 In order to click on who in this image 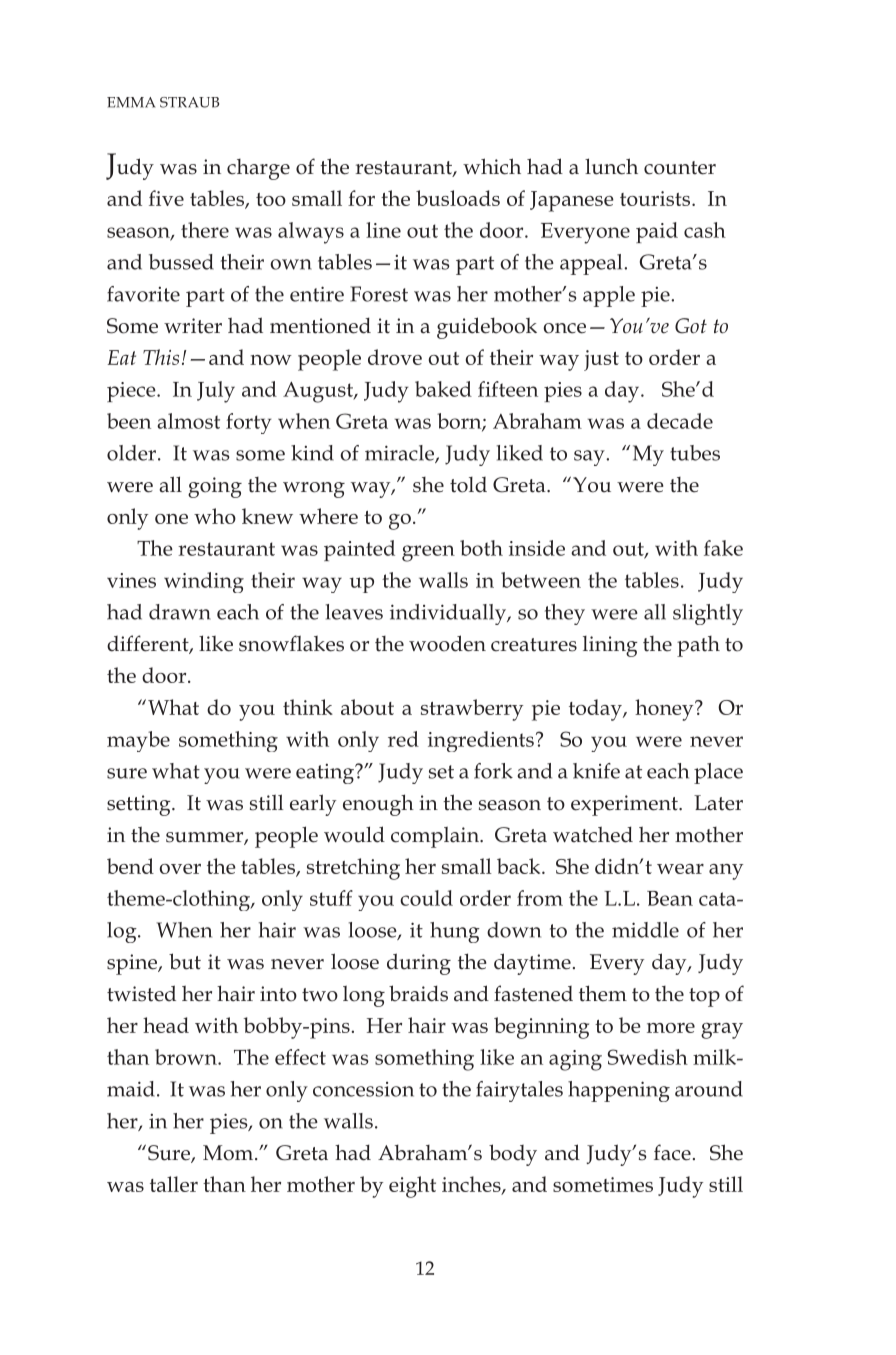, I will do `click(215, 516)`.
